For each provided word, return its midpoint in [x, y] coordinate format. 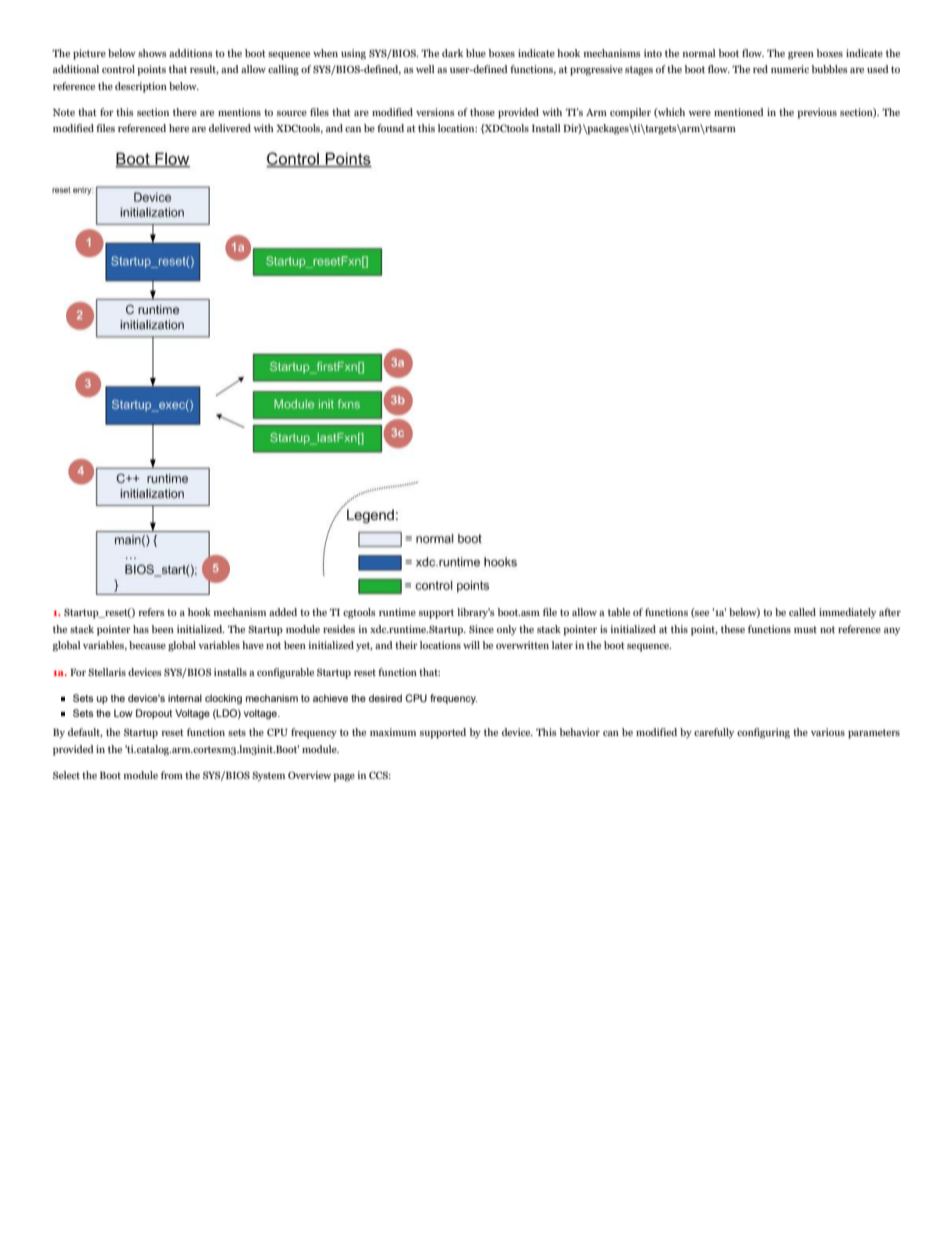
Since [481, 629]
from [172, 775]
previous [817, 113]
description [141, 87]
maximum [393, 732]
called [802, 612]
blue [476, 53]
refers [151, 612]
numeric [790, 69]
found [390, 128]
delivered [230, 128]
